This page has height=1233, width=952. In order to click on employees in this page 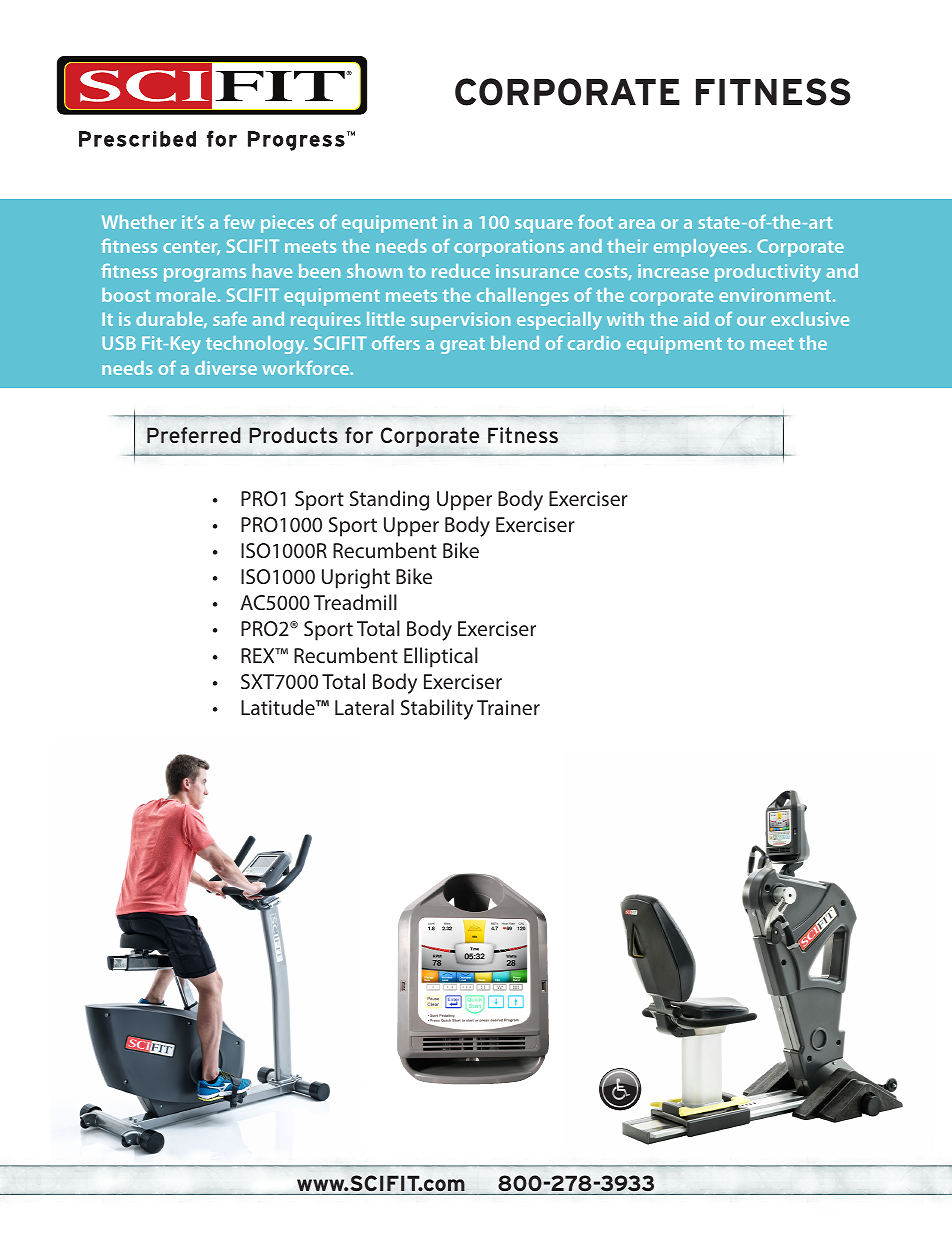, I will do `click(702, 248)`.
